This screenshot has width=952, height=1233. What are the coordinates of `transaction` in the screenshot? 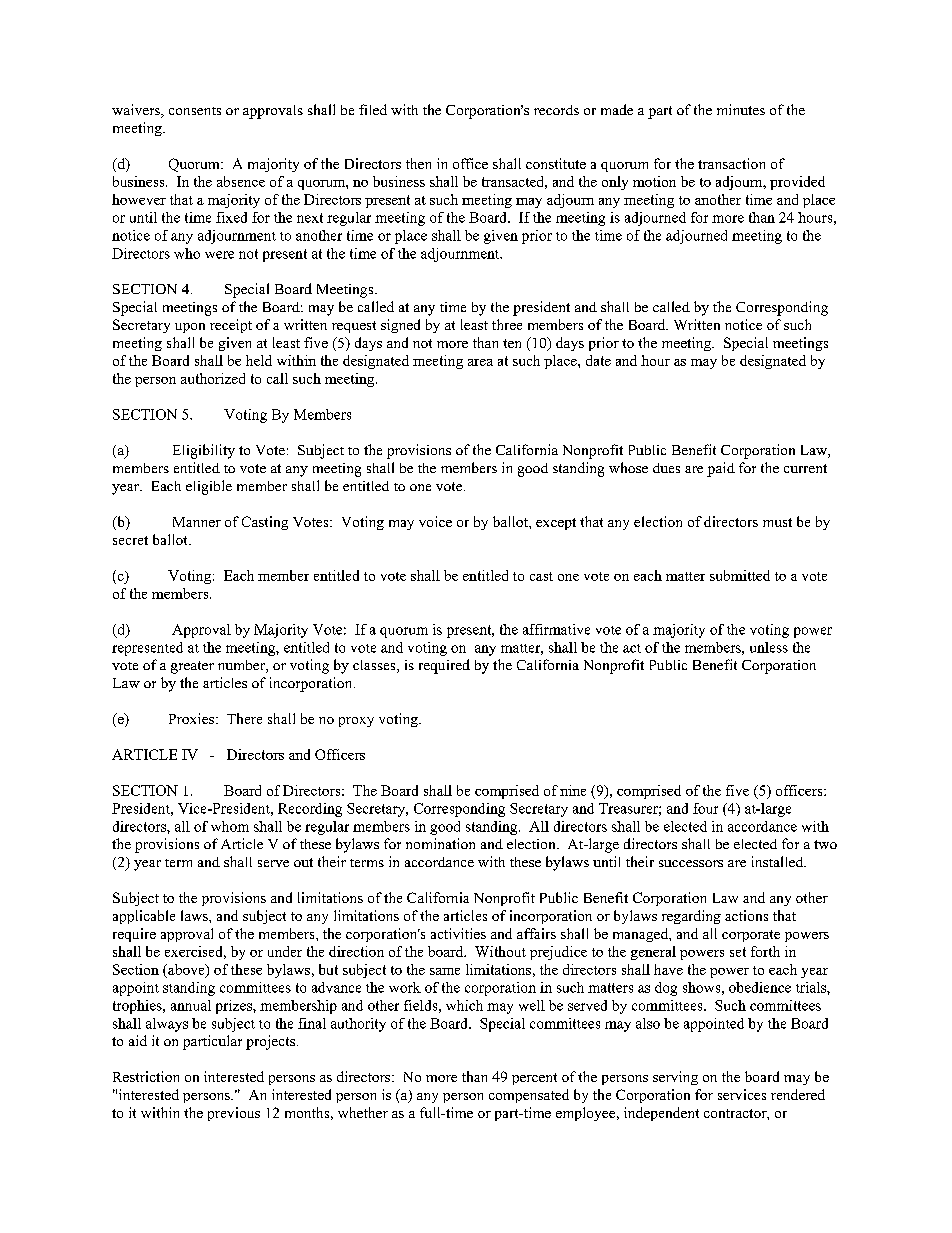 It's located at (731, 163).
